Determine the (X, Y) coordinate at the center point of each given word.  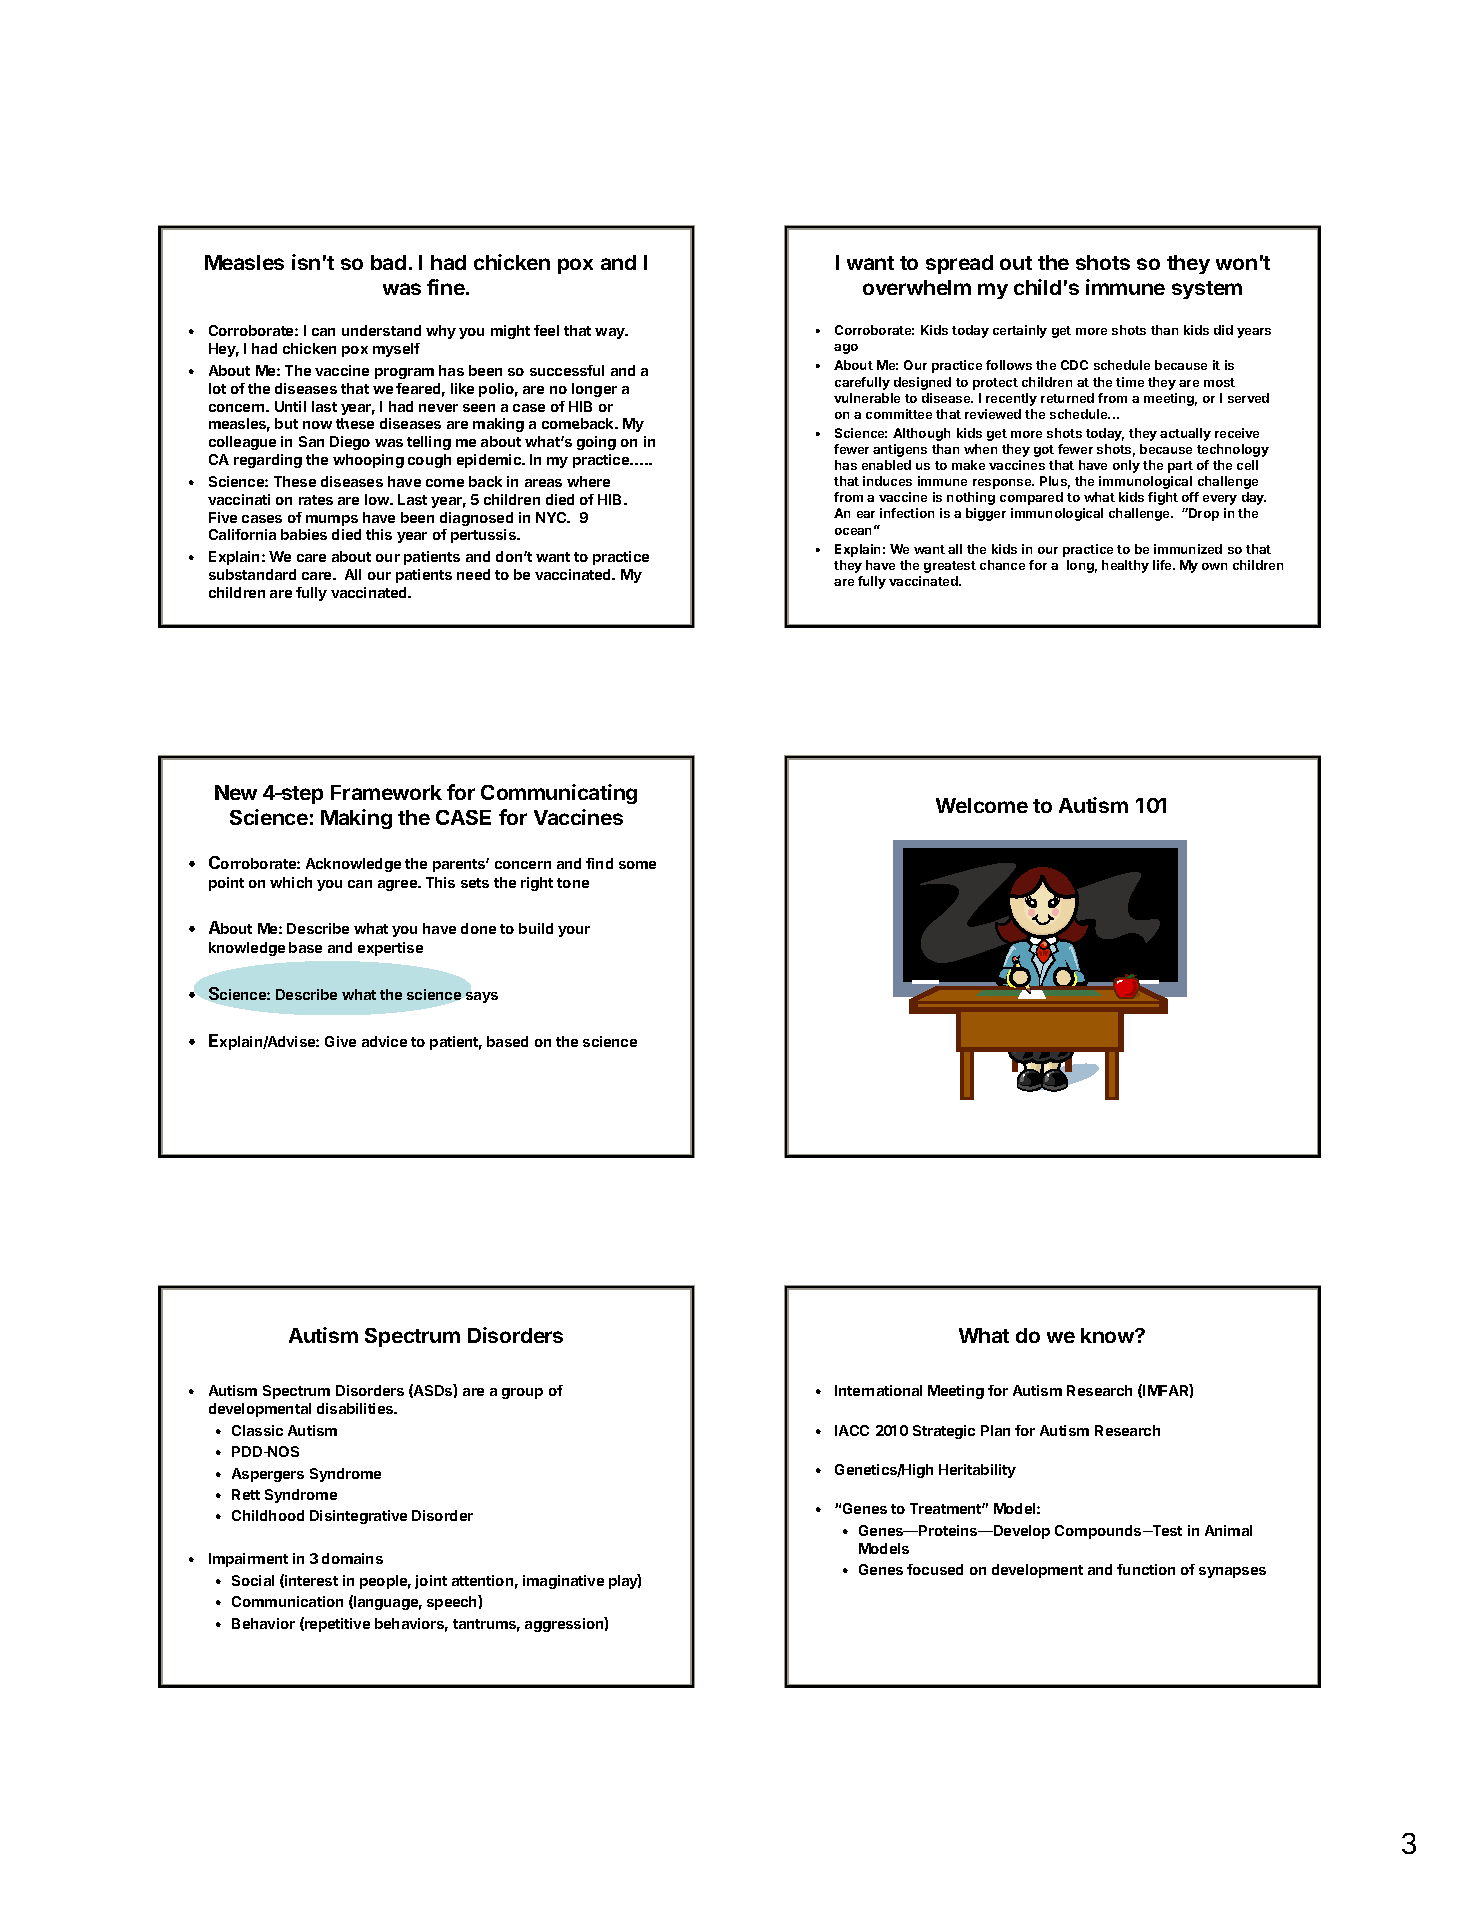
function (1146, 1569)
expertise (390, 949)
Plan (995, 1430)
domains (352, 1558)
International (878, 1390)
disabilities (356, 1408)
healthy (1125, 566)
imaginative (563, 1582)
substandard (252, 574)
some (637, 865)
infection (907, 513)
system (1207, 290)
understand (381, 330)
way (611, 333)
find (599, 863)
